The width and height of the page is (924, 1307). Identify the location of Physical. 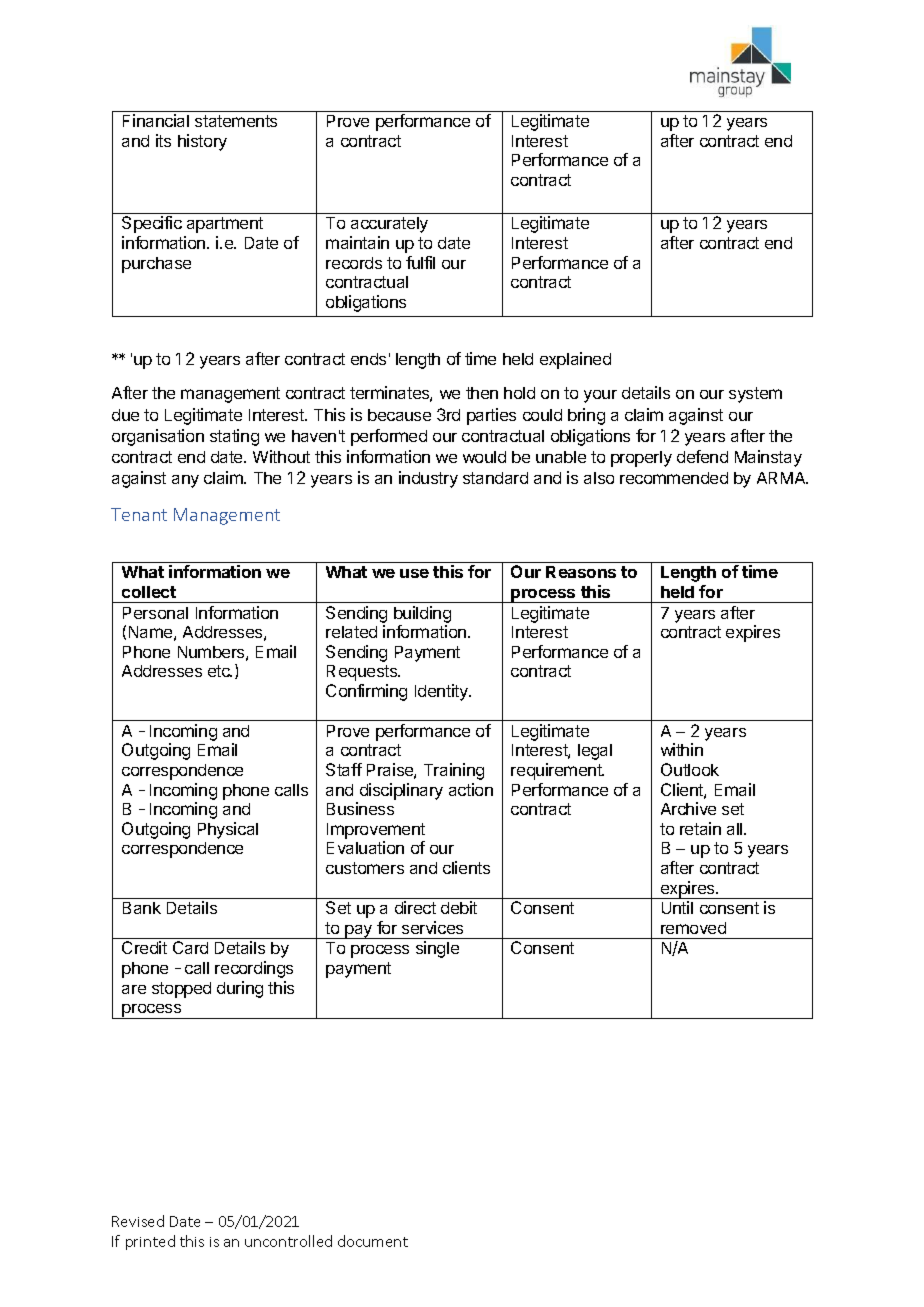
(228, 830).
